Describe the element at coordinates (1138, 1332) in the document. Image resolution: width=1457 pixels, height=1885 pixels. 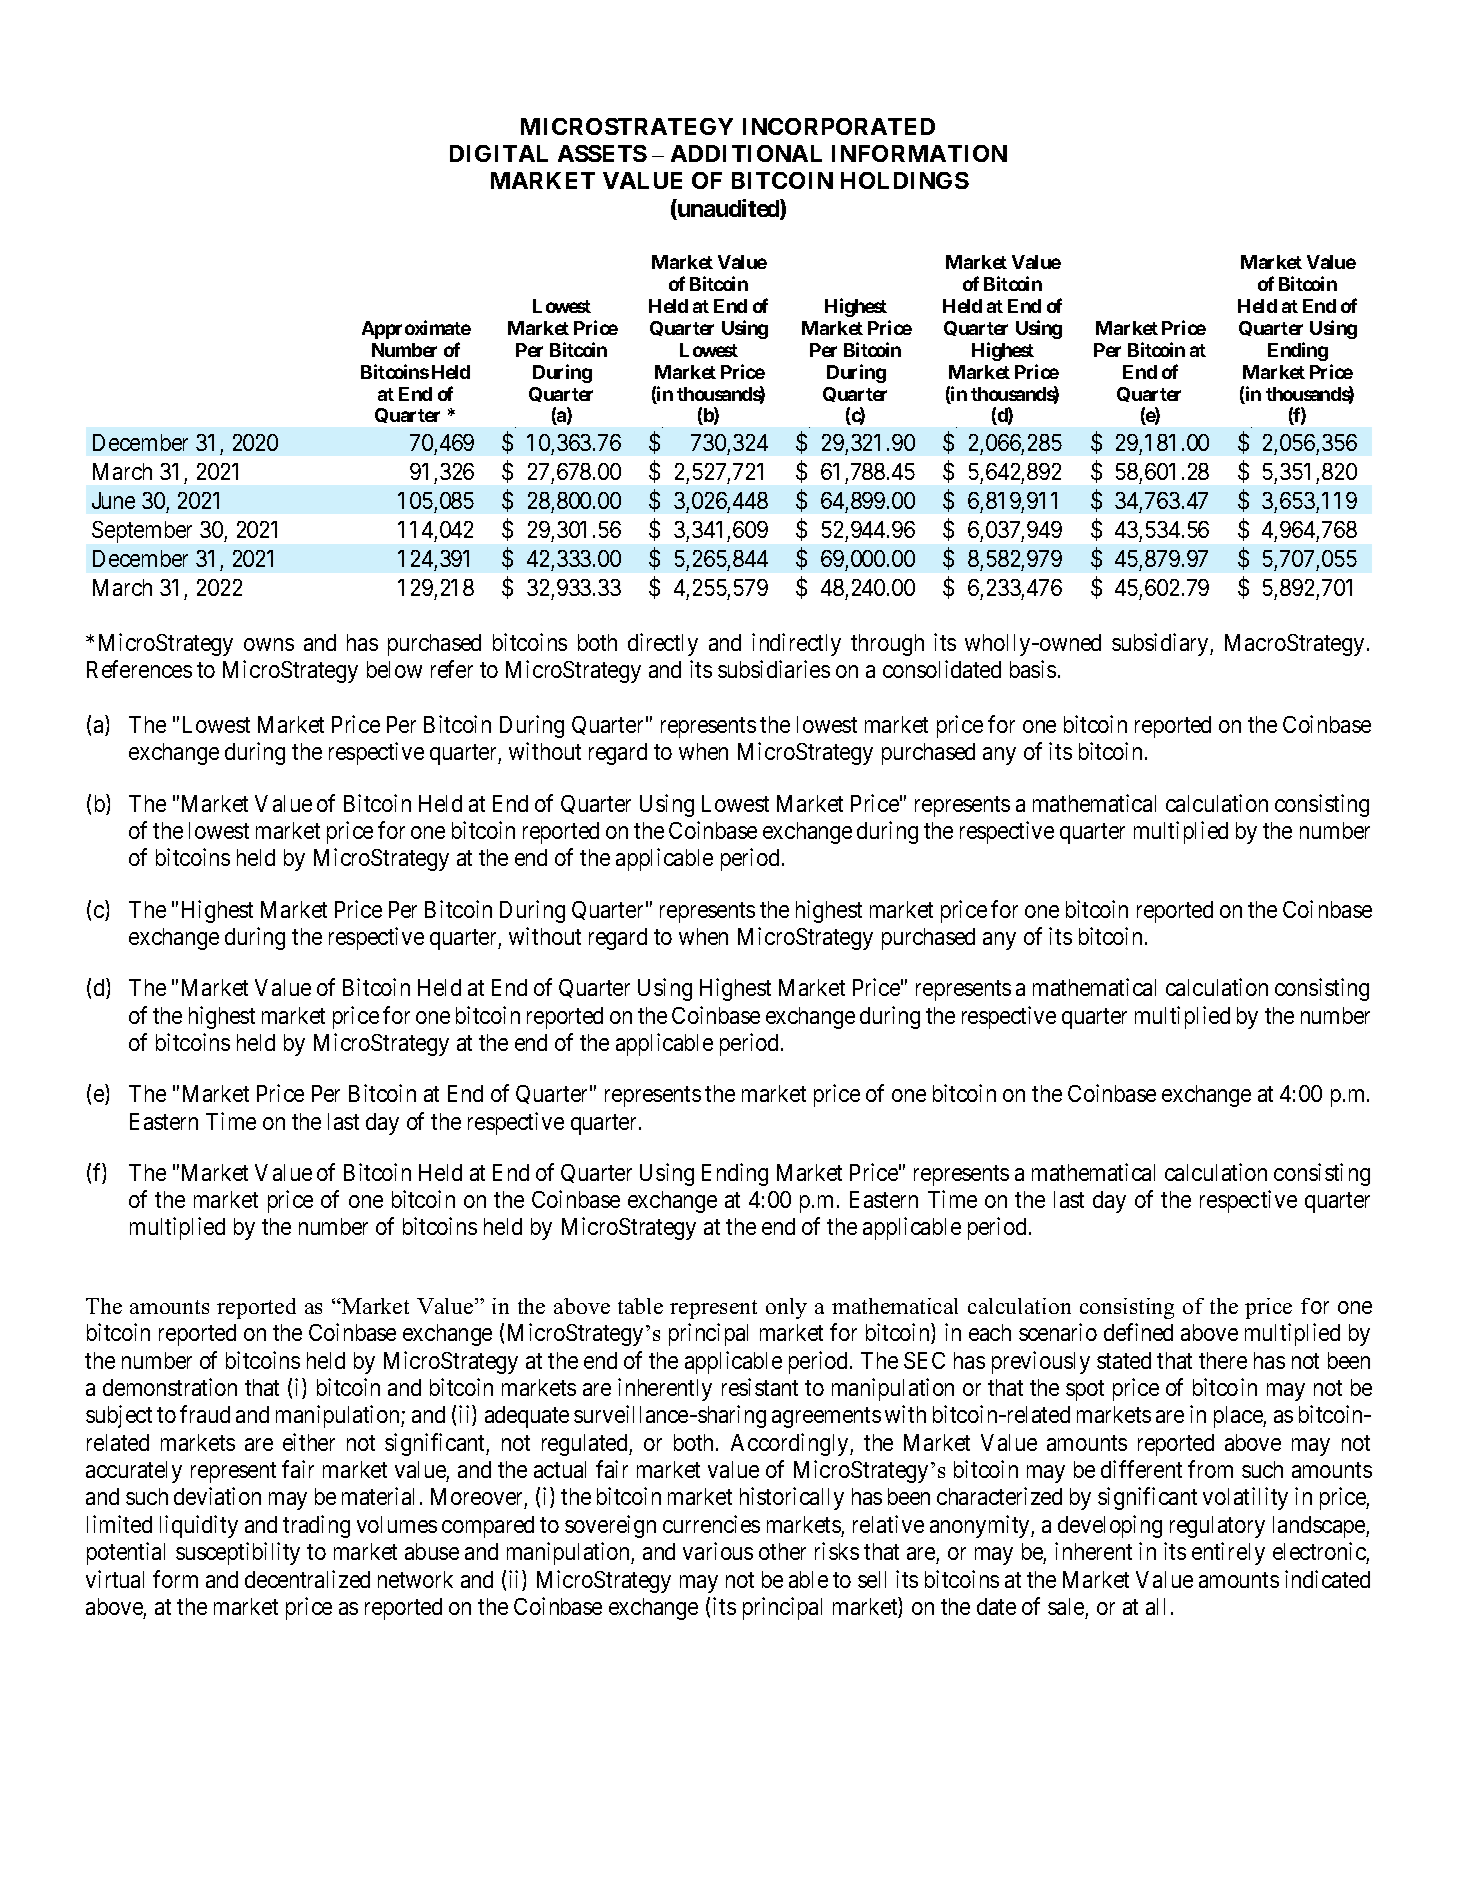
I see `defined` at that location.
